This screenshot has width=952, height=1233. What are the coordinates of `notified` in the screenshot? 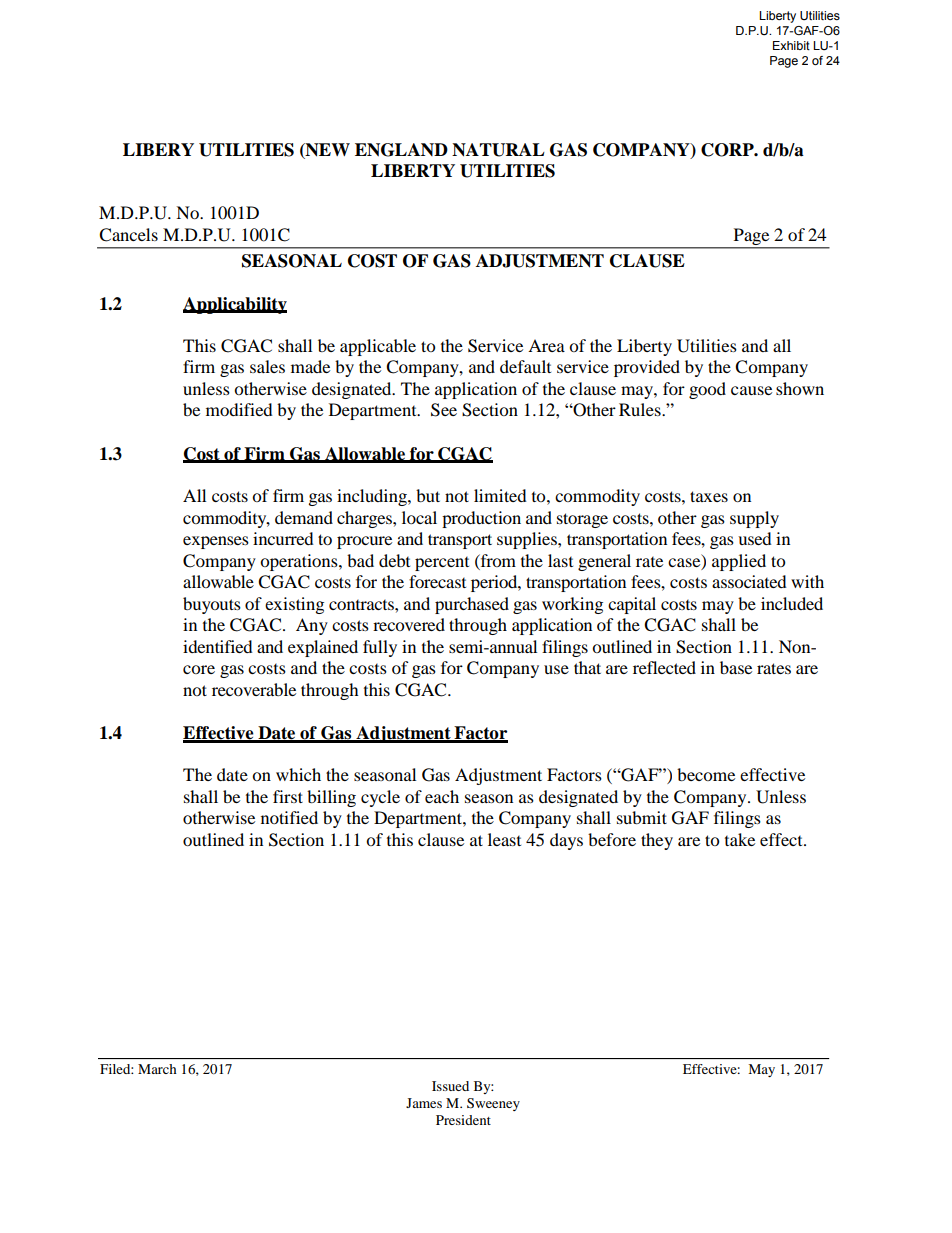 It's located at (289, 817).
